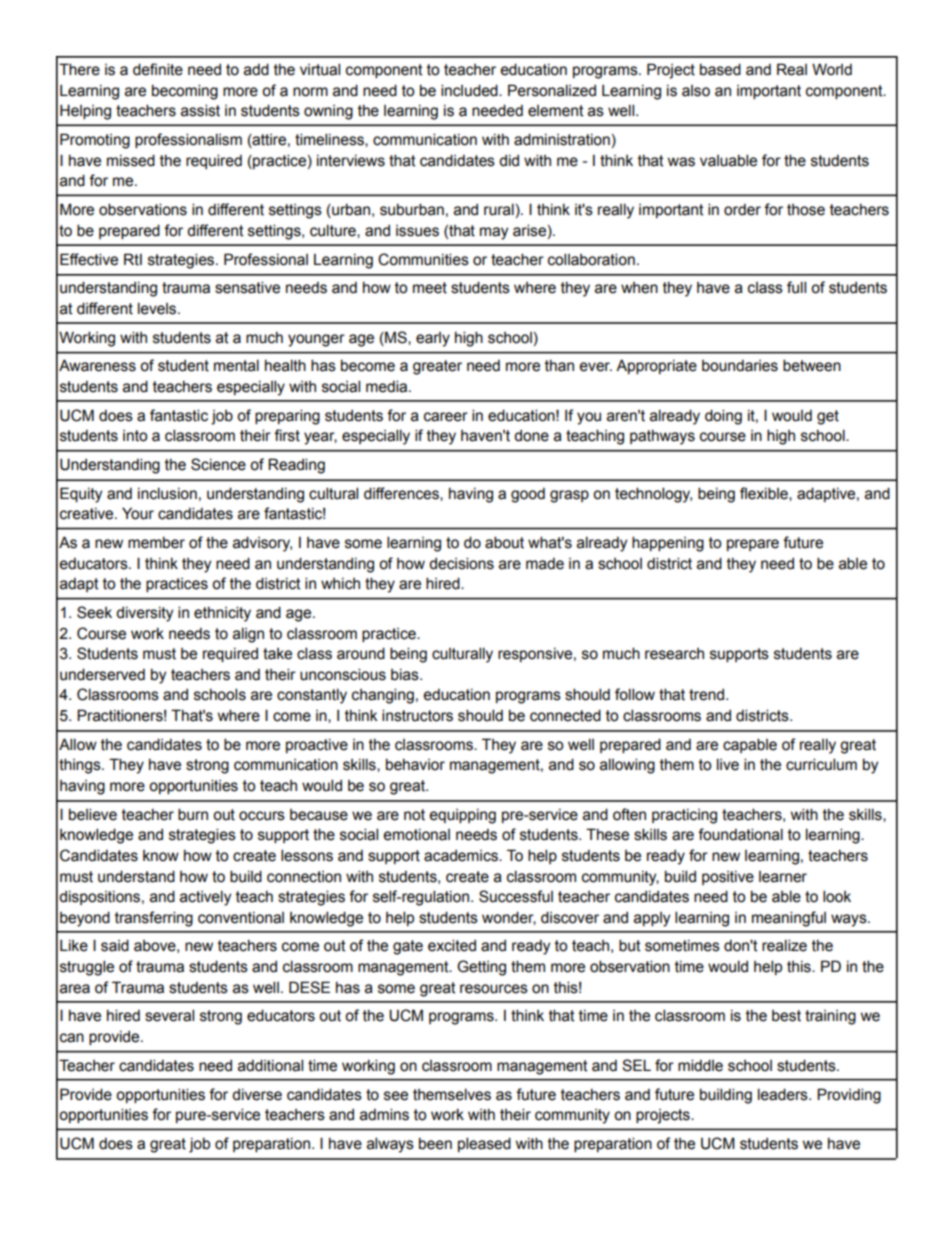 Image resolution: width=952 pixels, height=1233 pixels. What do you see at coordinates (674, 654) in the page?
I see `research` at bounding box center [674, 654].
